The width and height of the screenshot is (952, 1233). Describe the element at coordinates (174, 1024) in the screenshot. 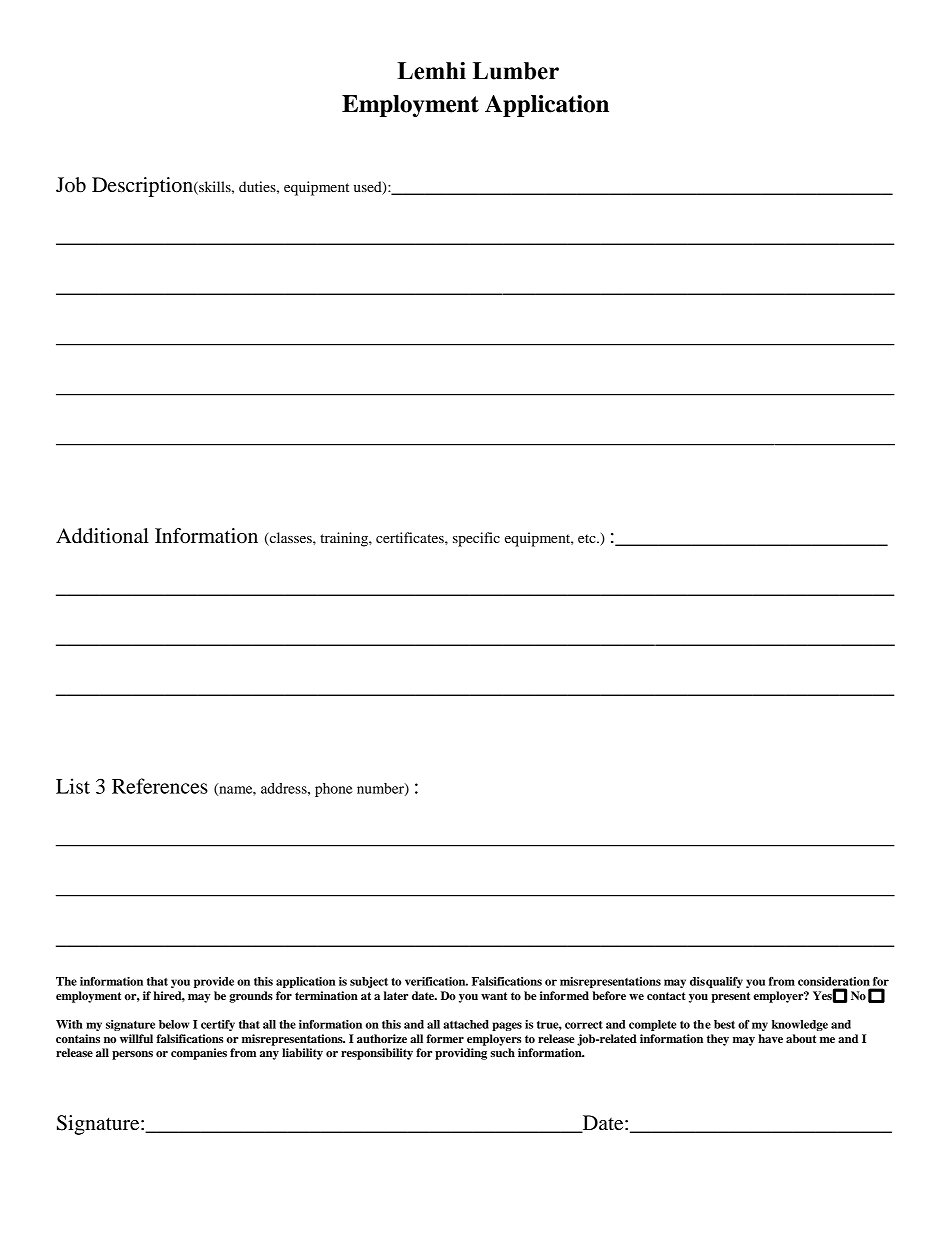

I see `below` at that location.
